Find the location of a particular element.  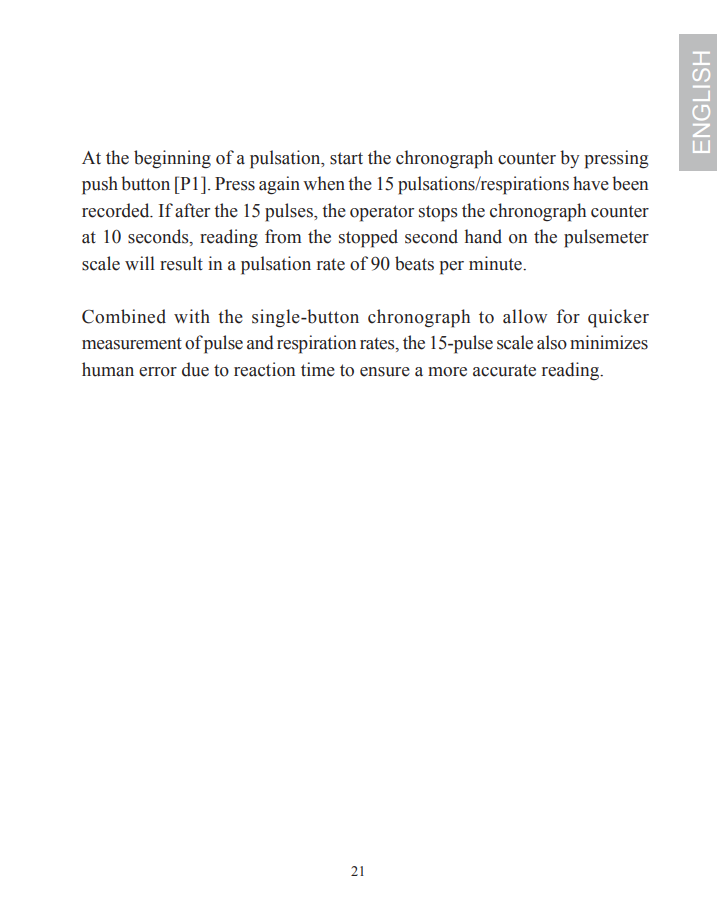

beginning is located at coordinates (172, 159).
